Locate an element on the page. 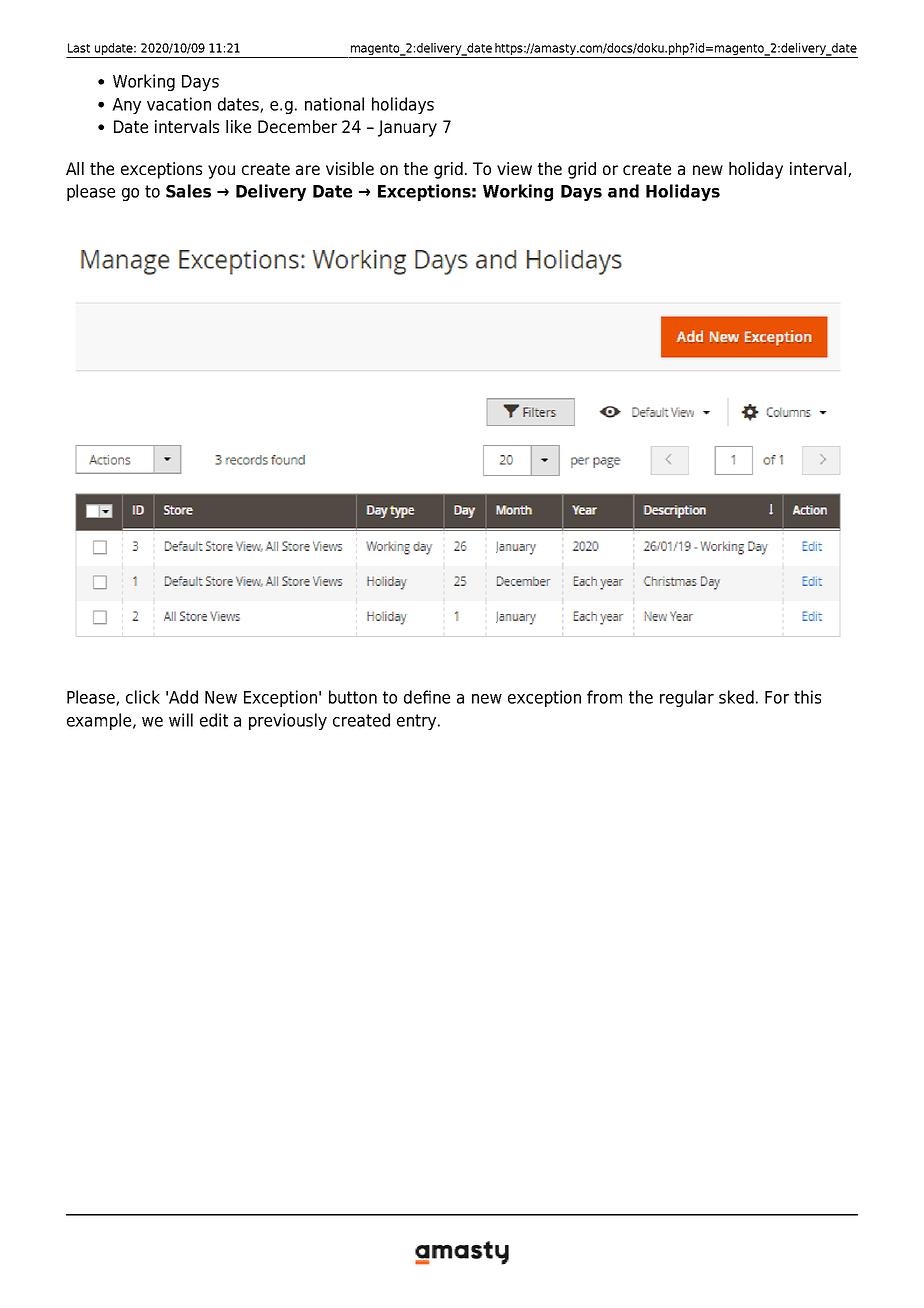 The width and height of the document is (924, 1308). national is located at coordinates (334, 104).
